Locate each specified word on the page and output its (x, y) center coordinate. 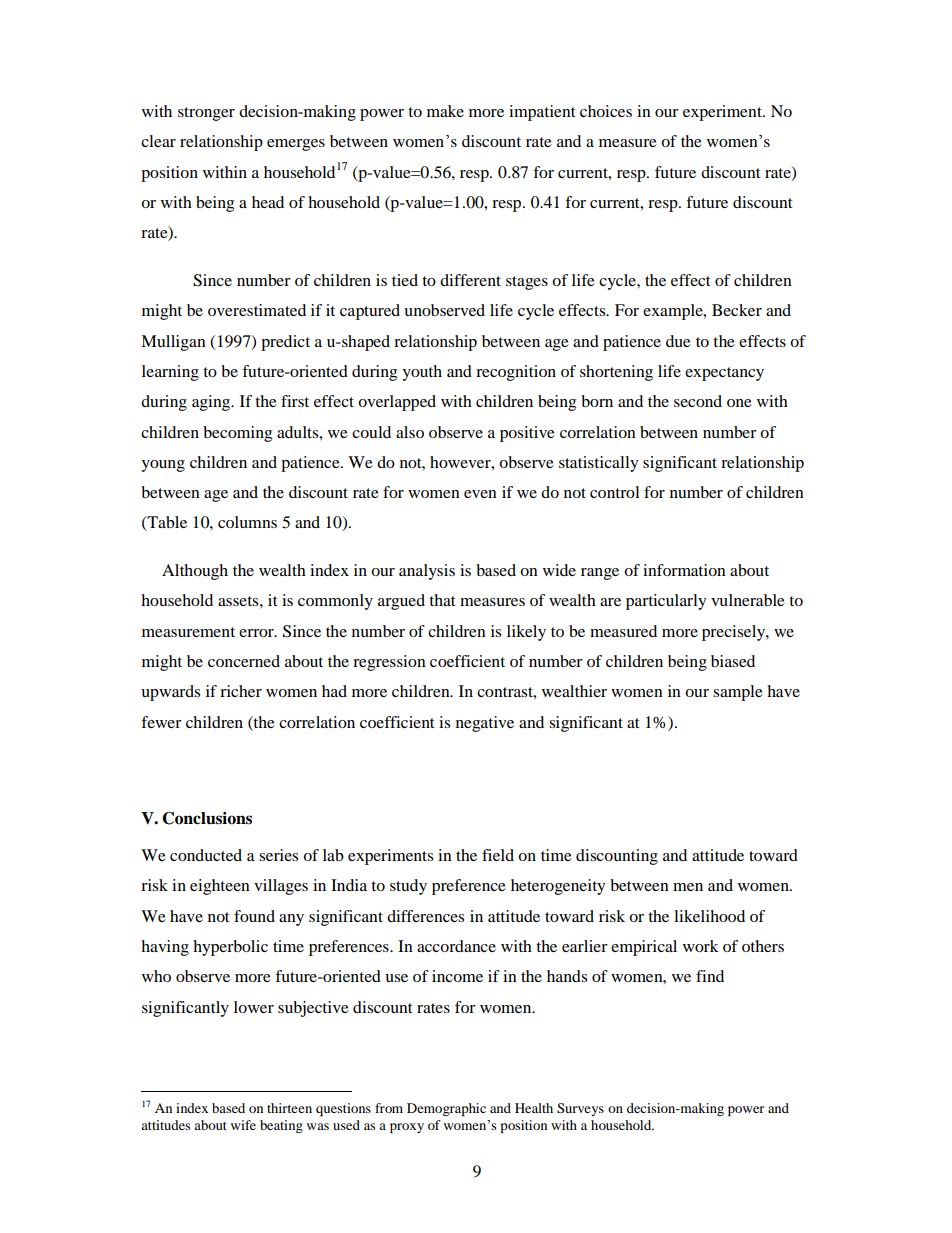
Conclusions (207, 818)
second (698, 401)
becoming (237, 434)
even (480, 494)
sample (738, 693)
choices (606, 111)
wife (243, 1125)
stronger (206, 114)
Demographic (446, 1109)
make (445, 111)
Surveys (580, 1109)
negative (485, 724)
